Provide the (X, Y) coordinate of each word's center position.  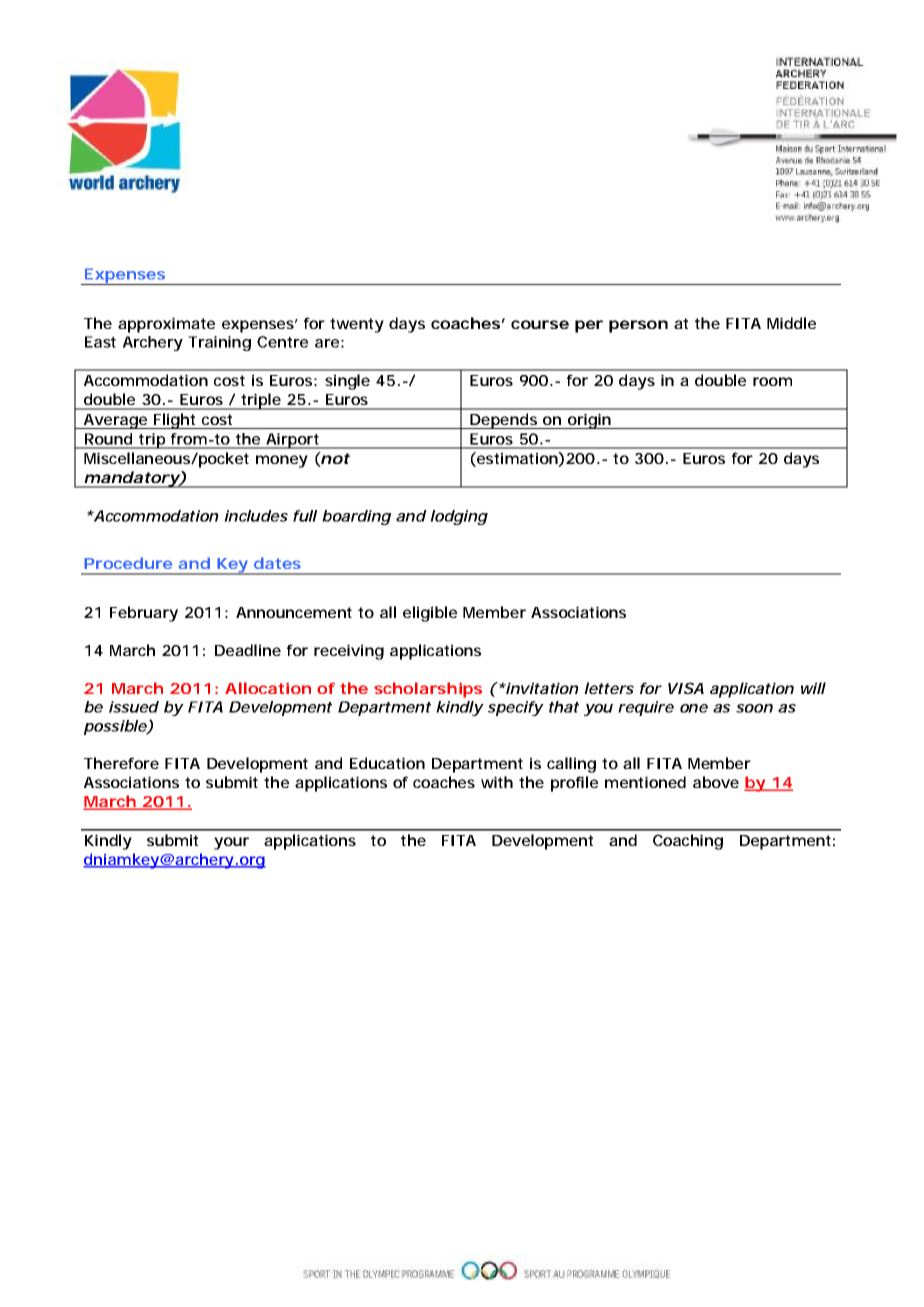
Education (387, 763)
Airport (294, 441)
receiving (349, 652)
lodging (459, 517)
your (231, 843)
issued (134, 707)
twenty (357, 325)
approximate (166, 325)
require (646, 708)
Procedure (128, 563)
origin (591, 421)
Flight (176, 421)
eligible (430, 614)
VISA (686, 688)
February (144, 614)
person (638, 326)
